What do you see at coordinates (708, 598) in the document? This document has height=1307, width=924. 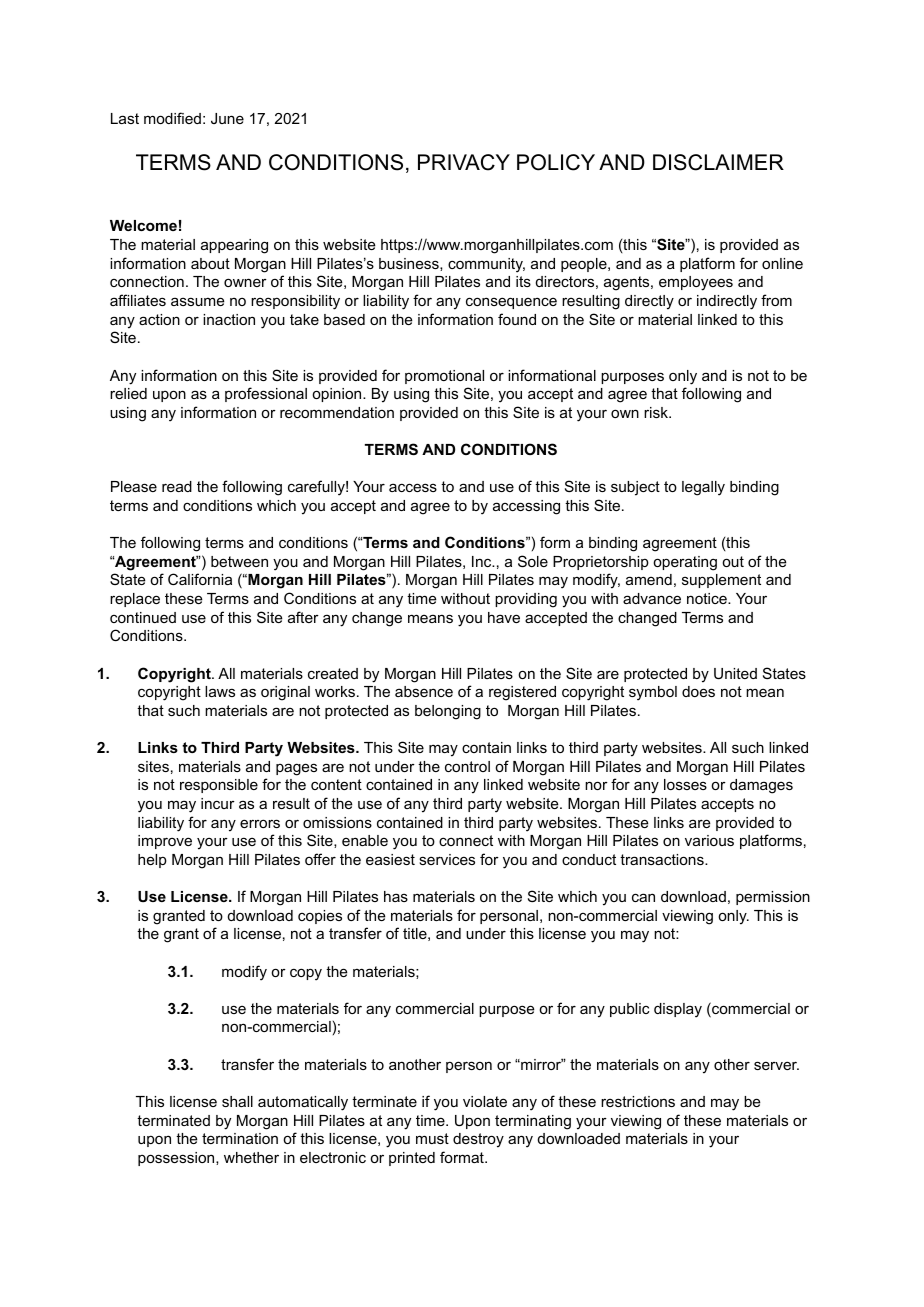 I see `notice` at bounding box center [708, 598].
